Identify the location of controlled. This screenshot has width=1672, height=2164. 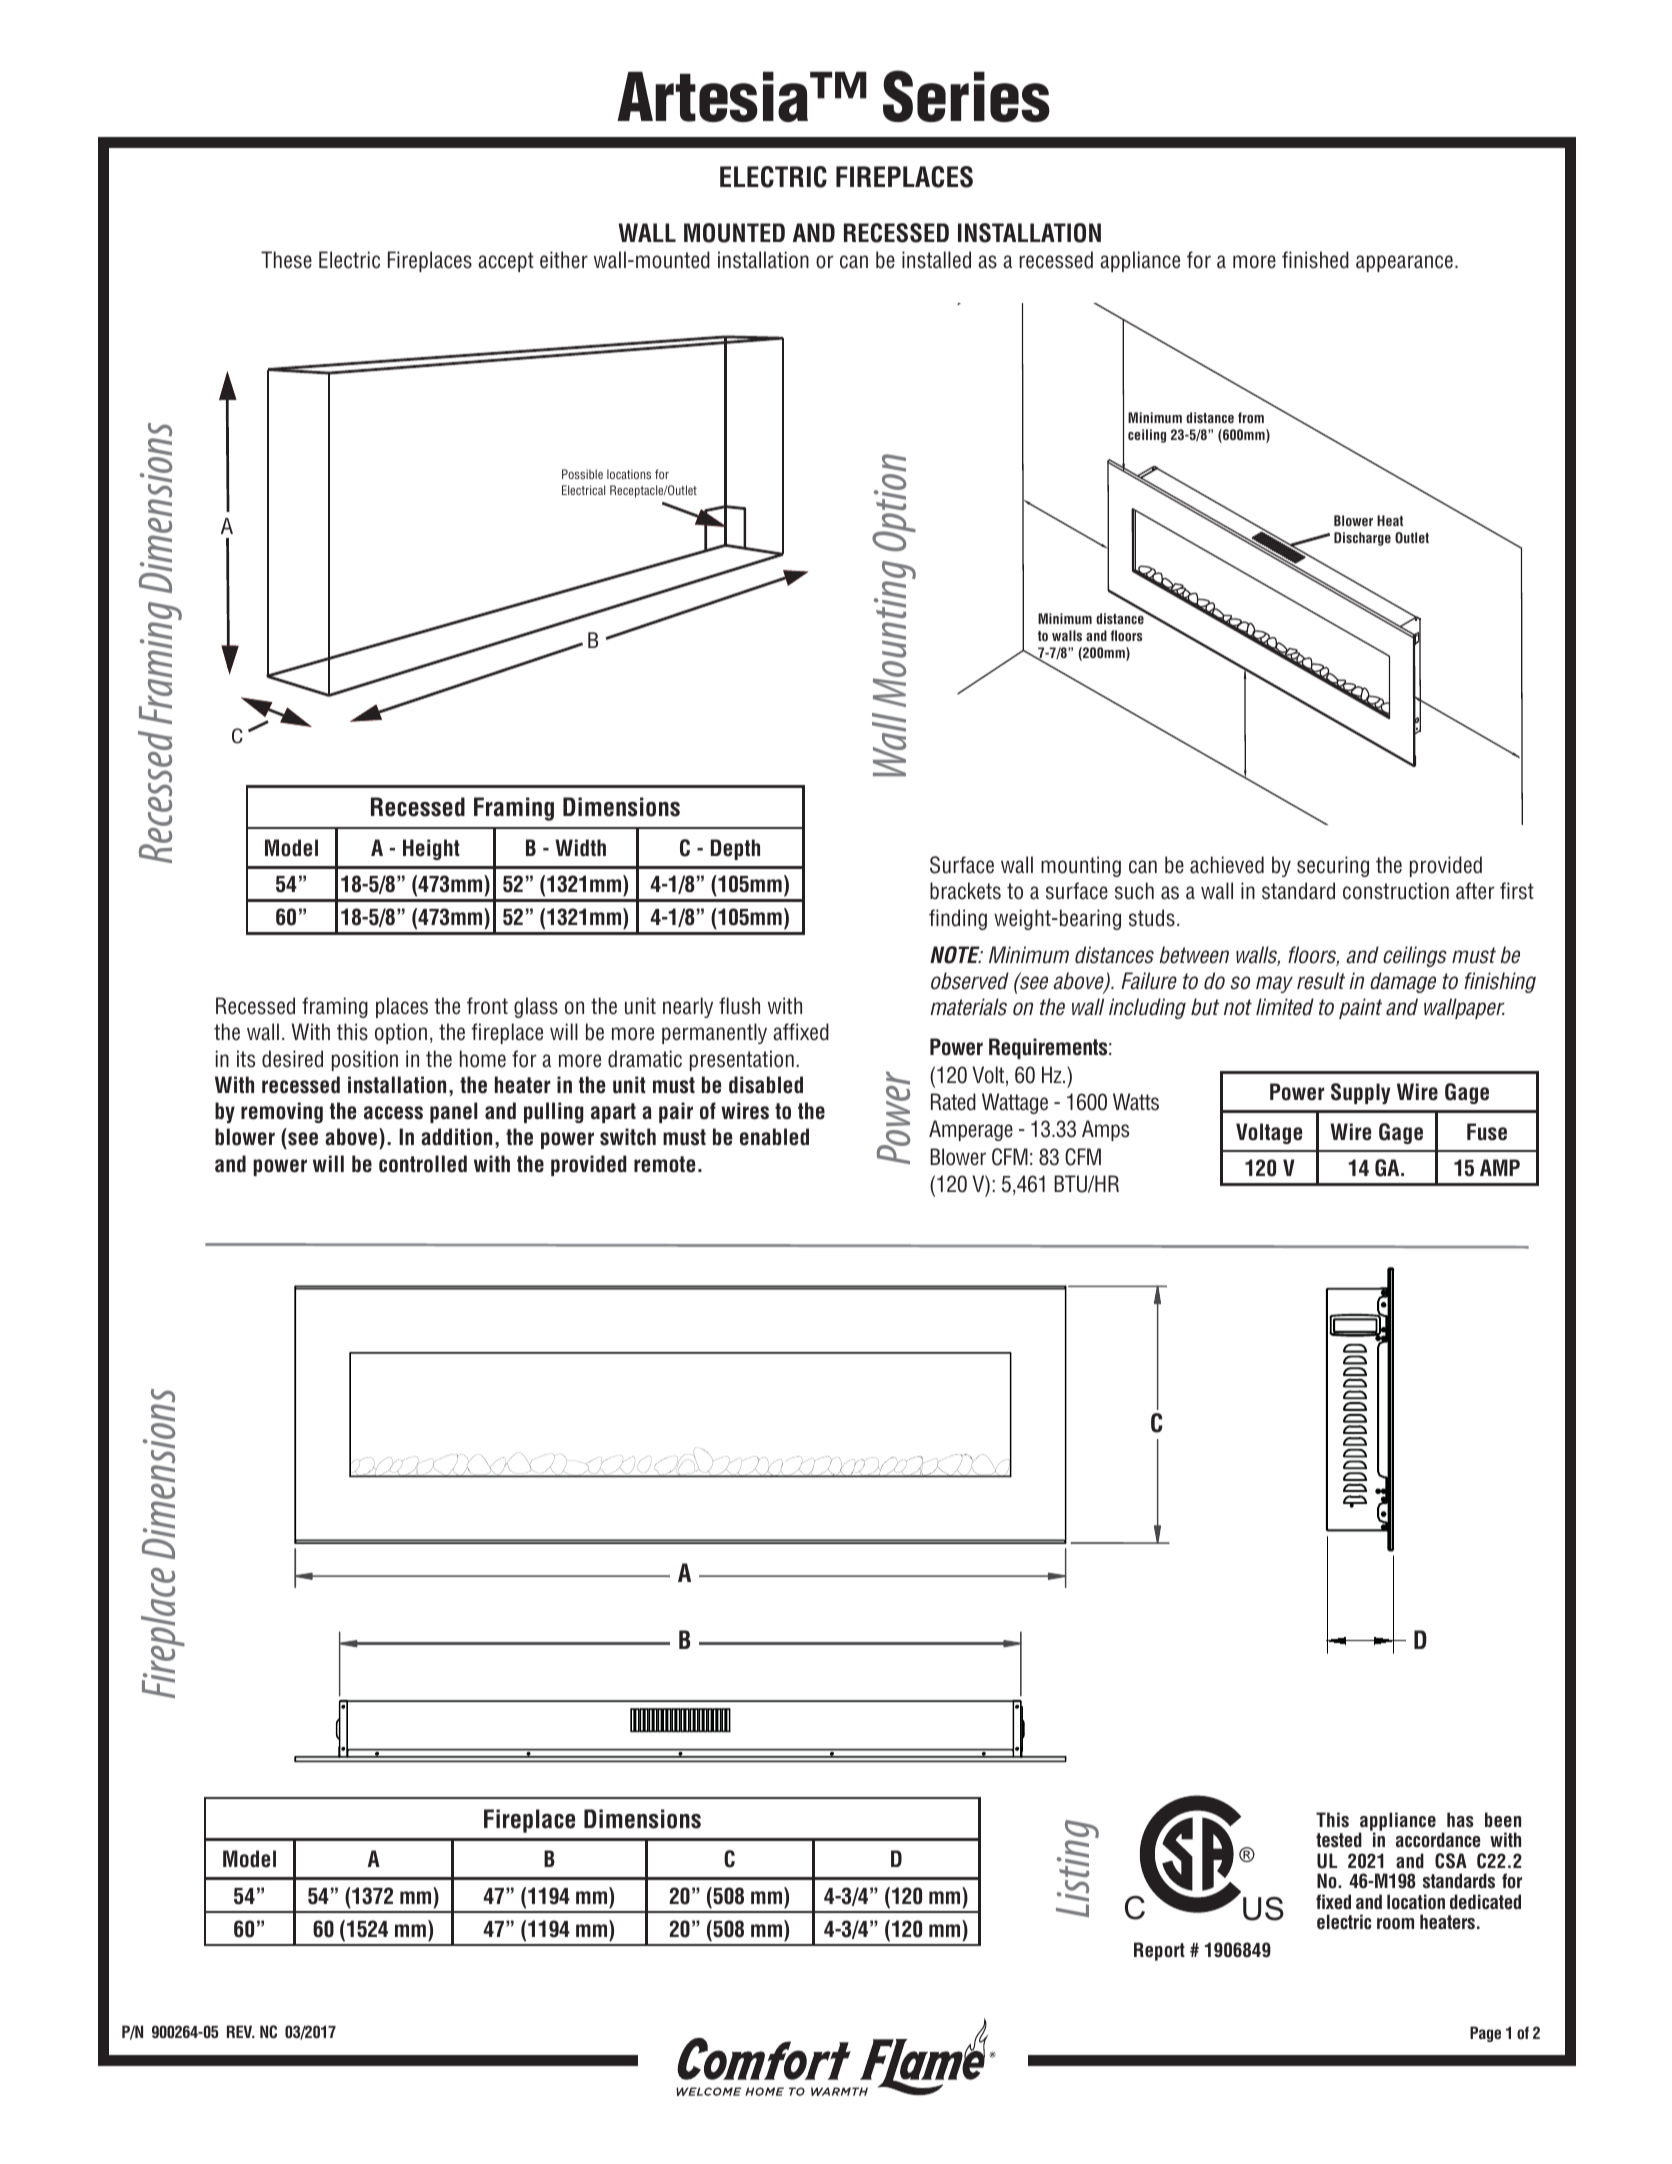
(423, 1164).
